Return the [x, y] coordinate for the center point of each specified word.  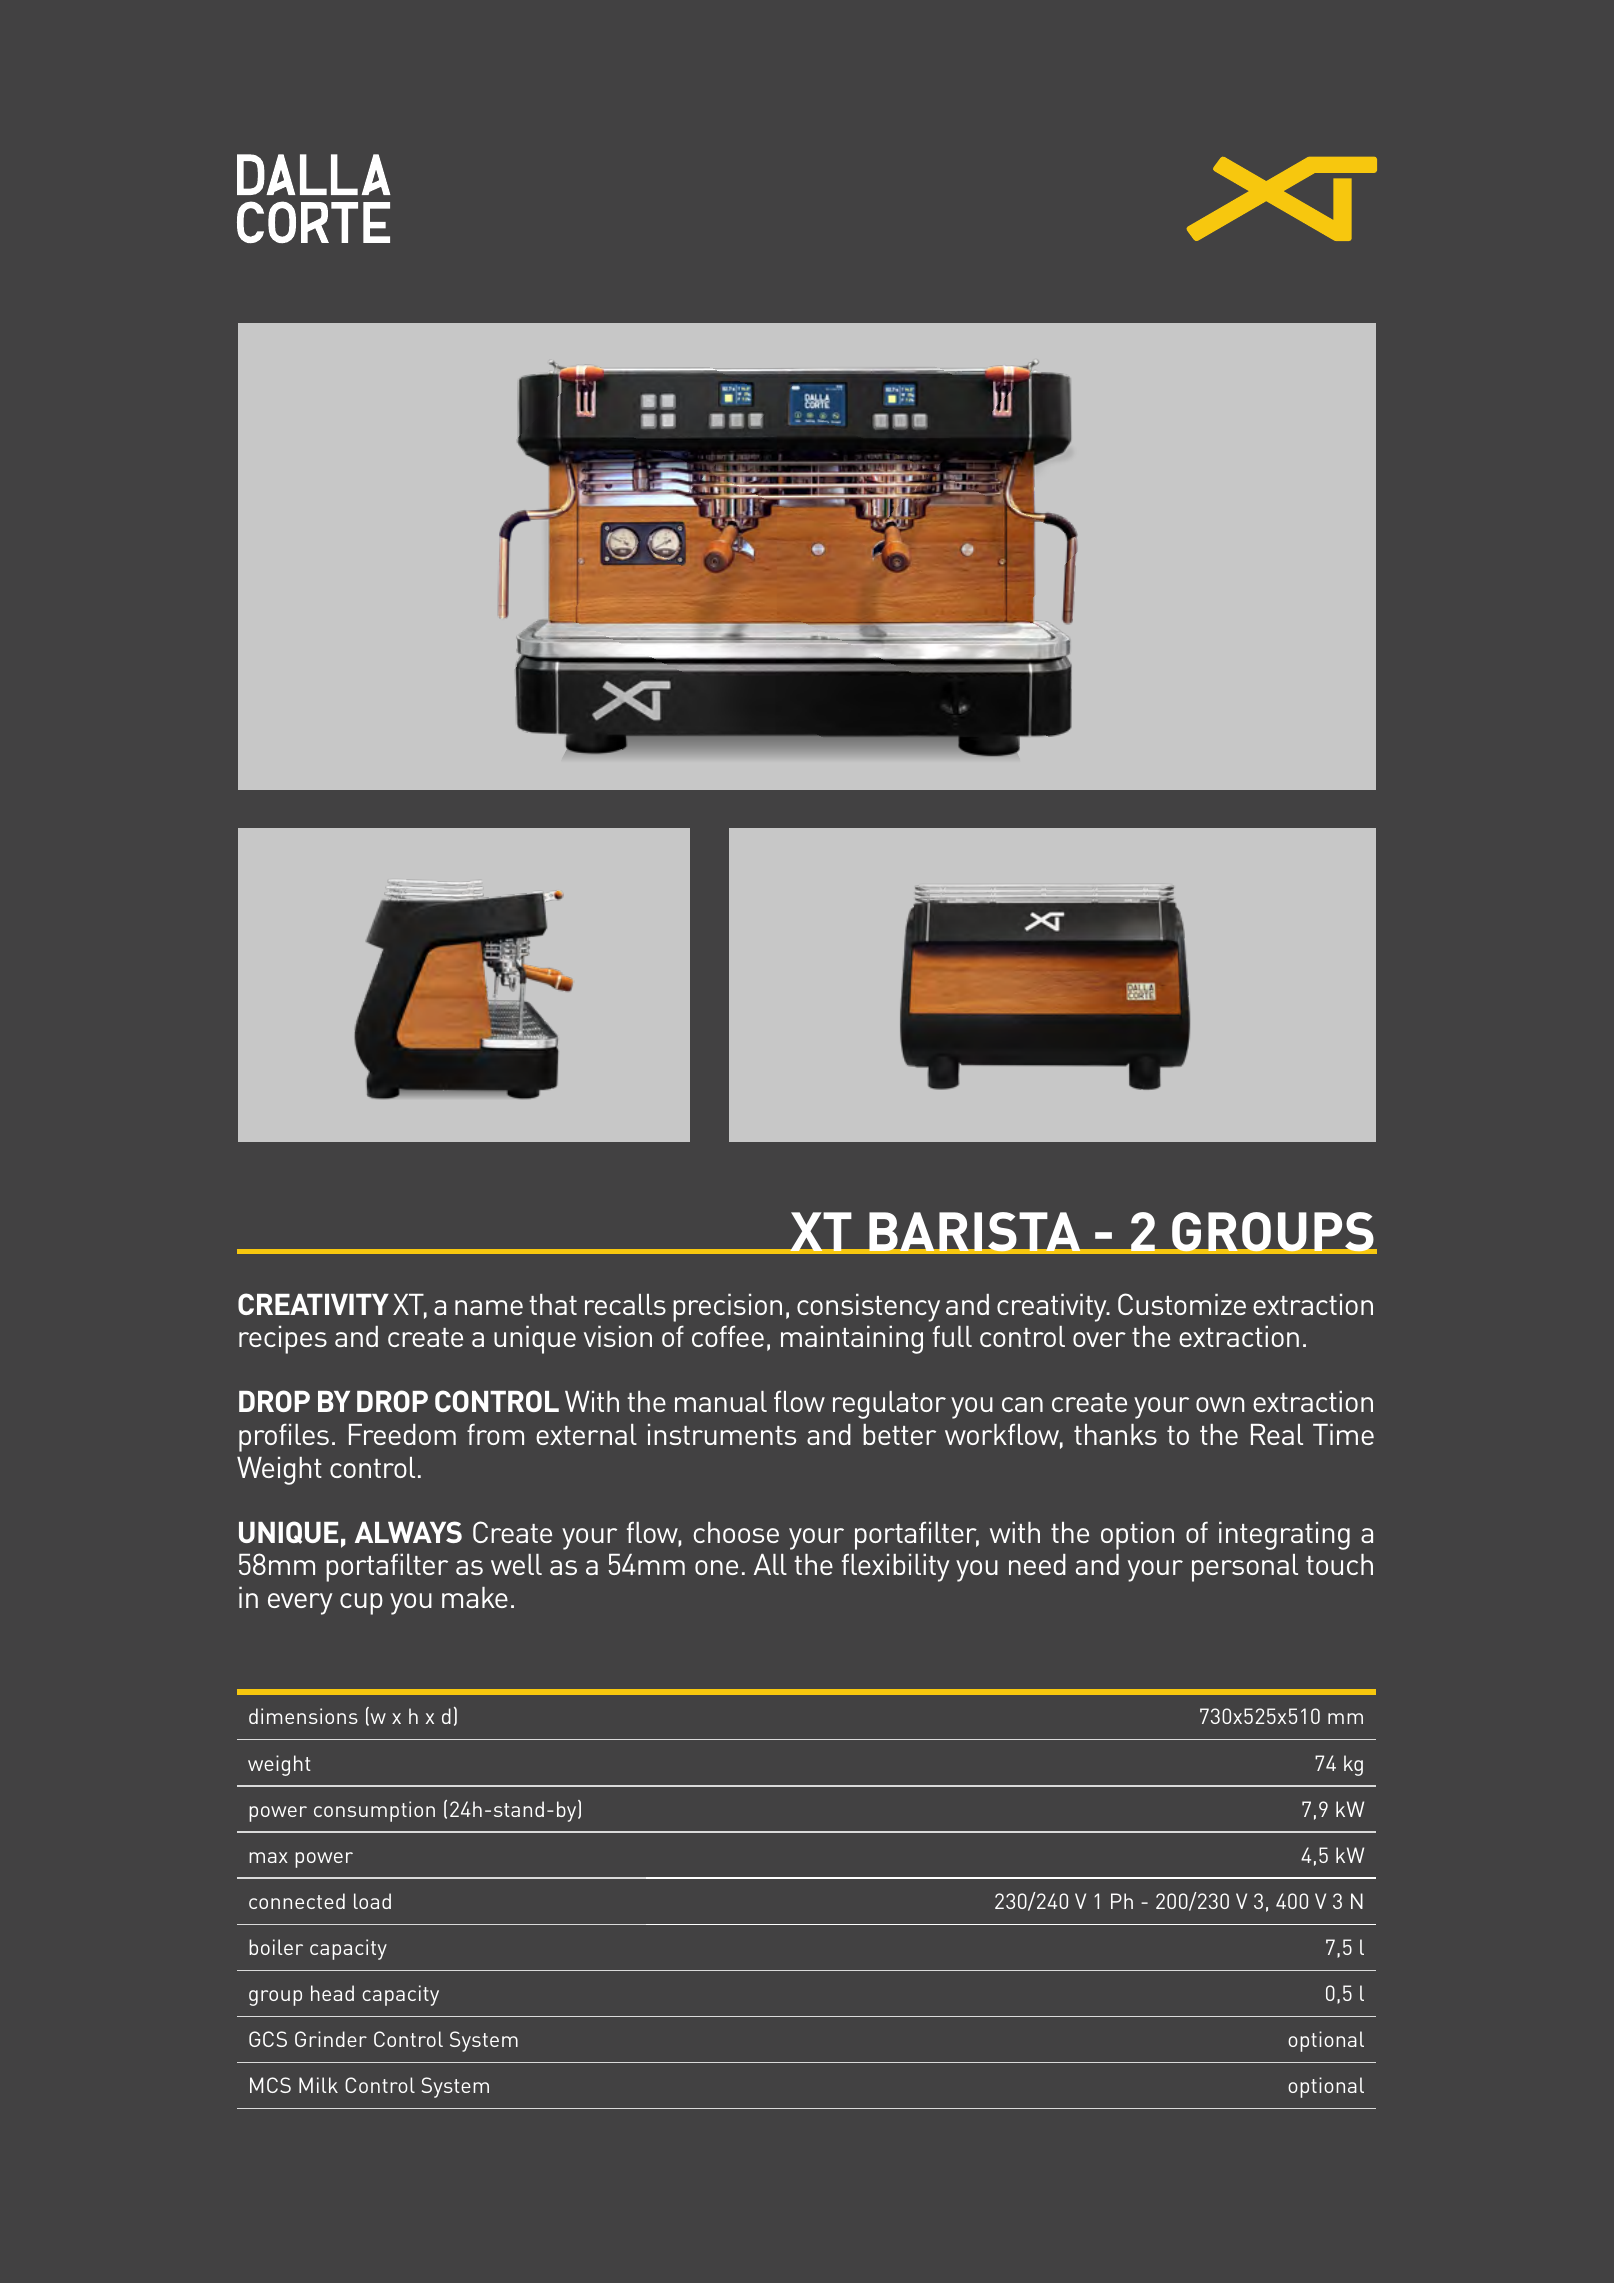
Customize [1182, 1304]
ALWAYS [408, 1532]
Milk [318, 2085]
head [332, 1993]
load [372, 1901]
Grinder [331, 2039]
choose [736, 1532]
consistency [868, 1307]
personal [1245, 1568]
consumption [374, 1811]
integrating [1284, 1535]
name [489, 1307]
